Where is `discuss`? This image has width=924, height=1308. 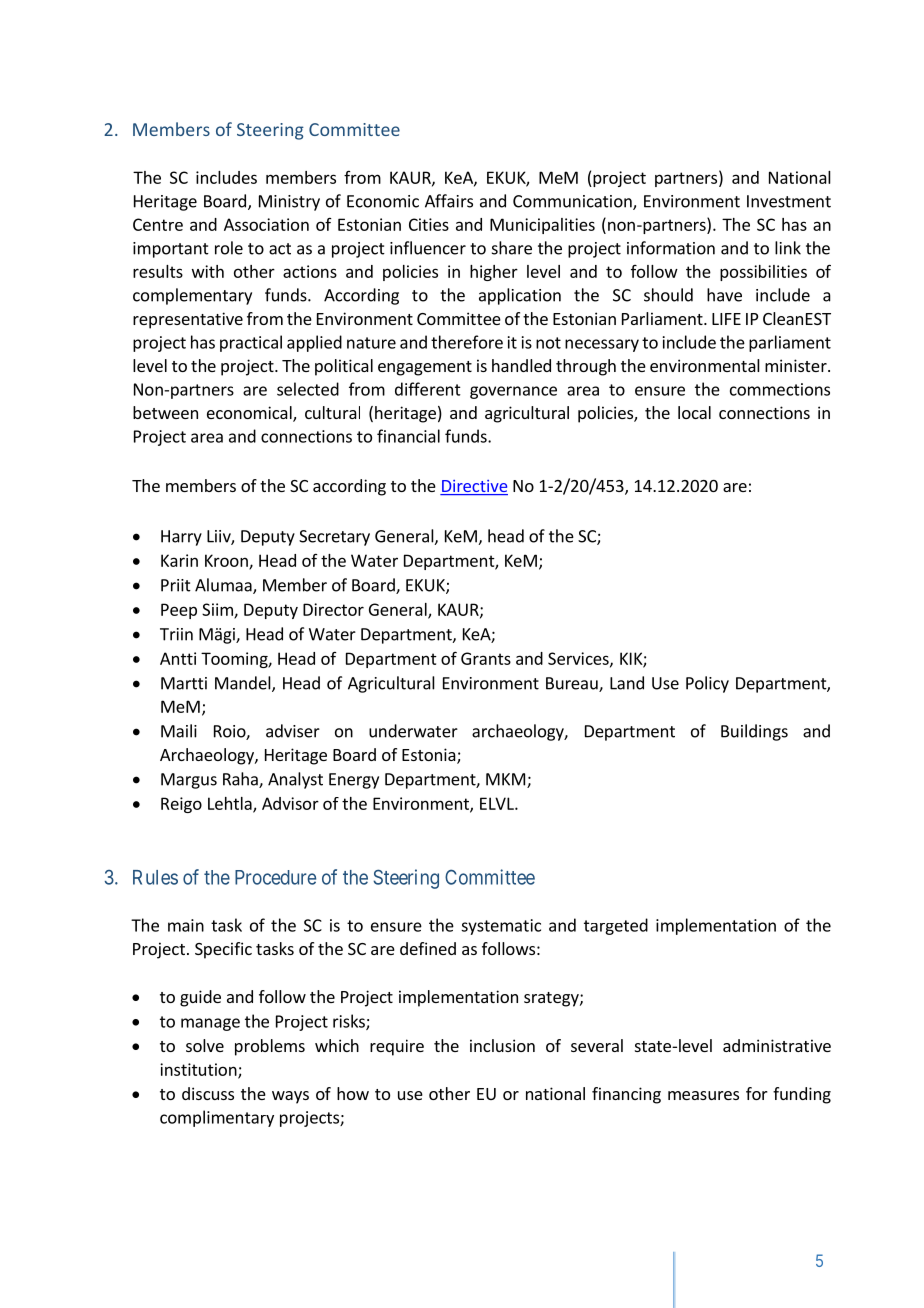
discuss is located at coordinates (208, 1093).
